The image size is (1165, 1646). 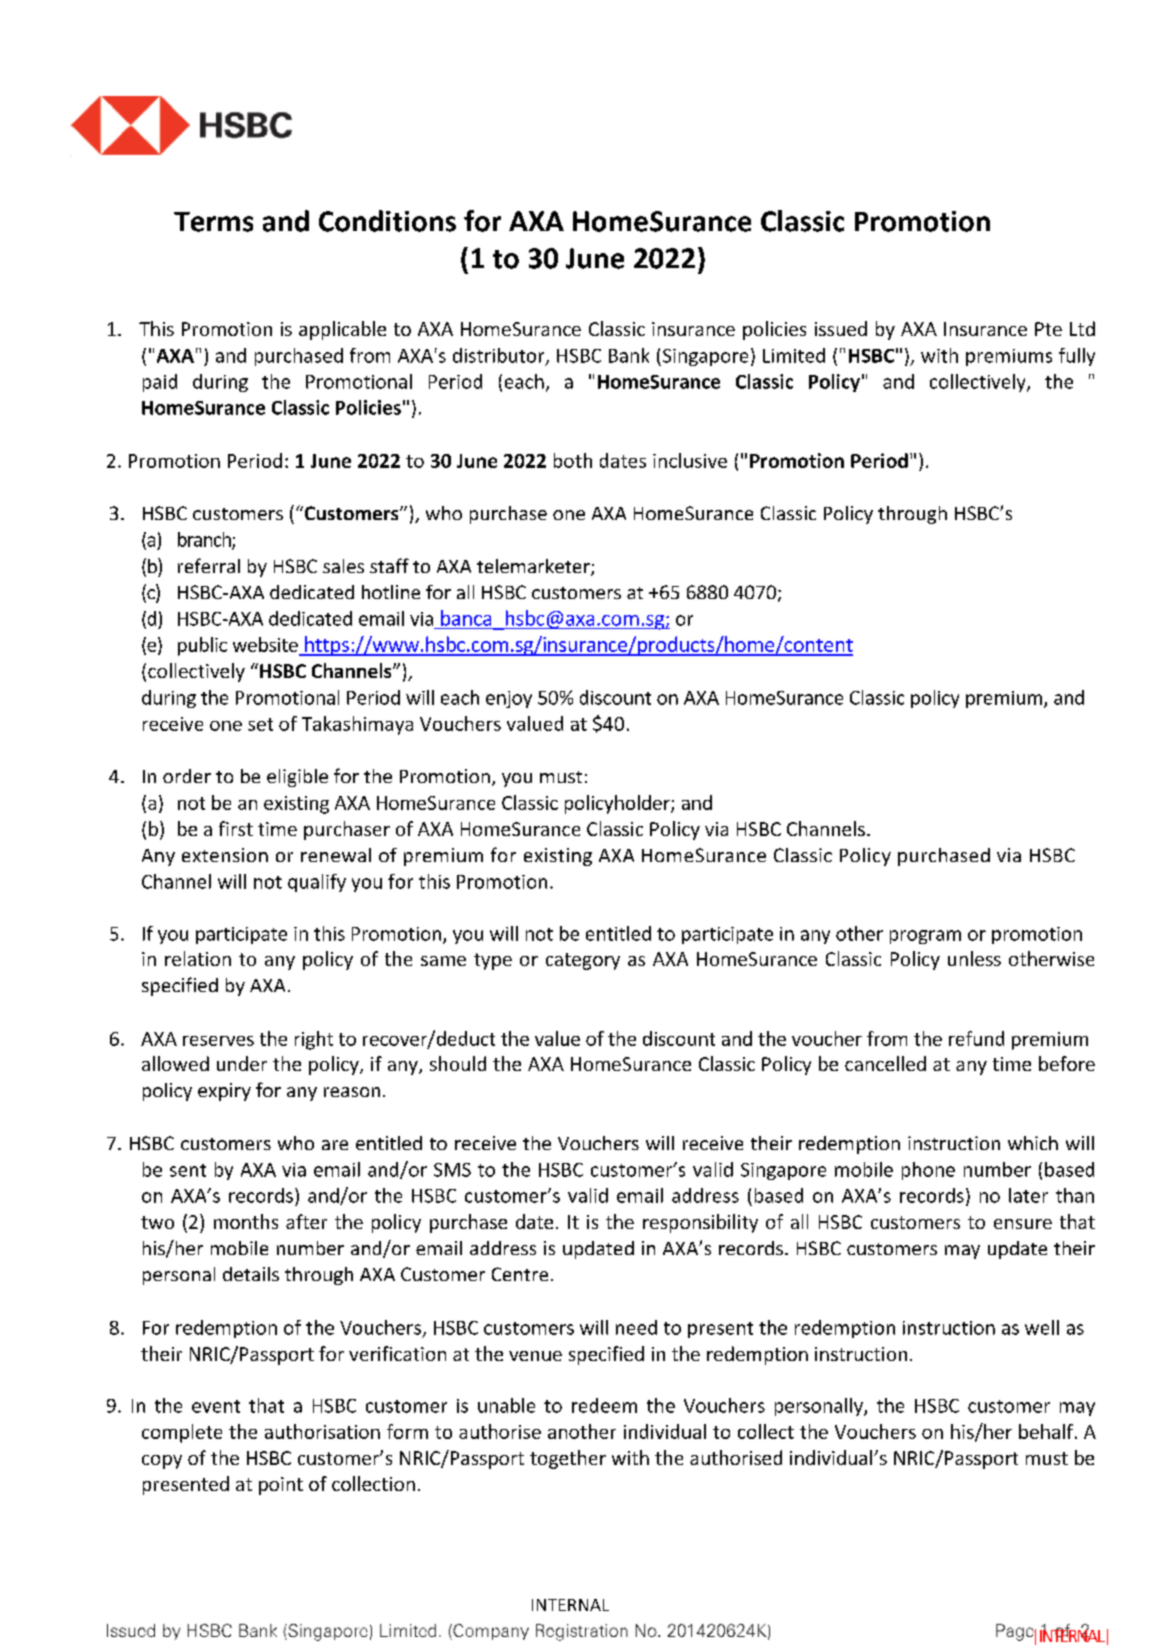 What do you see at coordinates (242, 1063) in the screenshot?
I see `under` at bounding box center [242, 1063].
